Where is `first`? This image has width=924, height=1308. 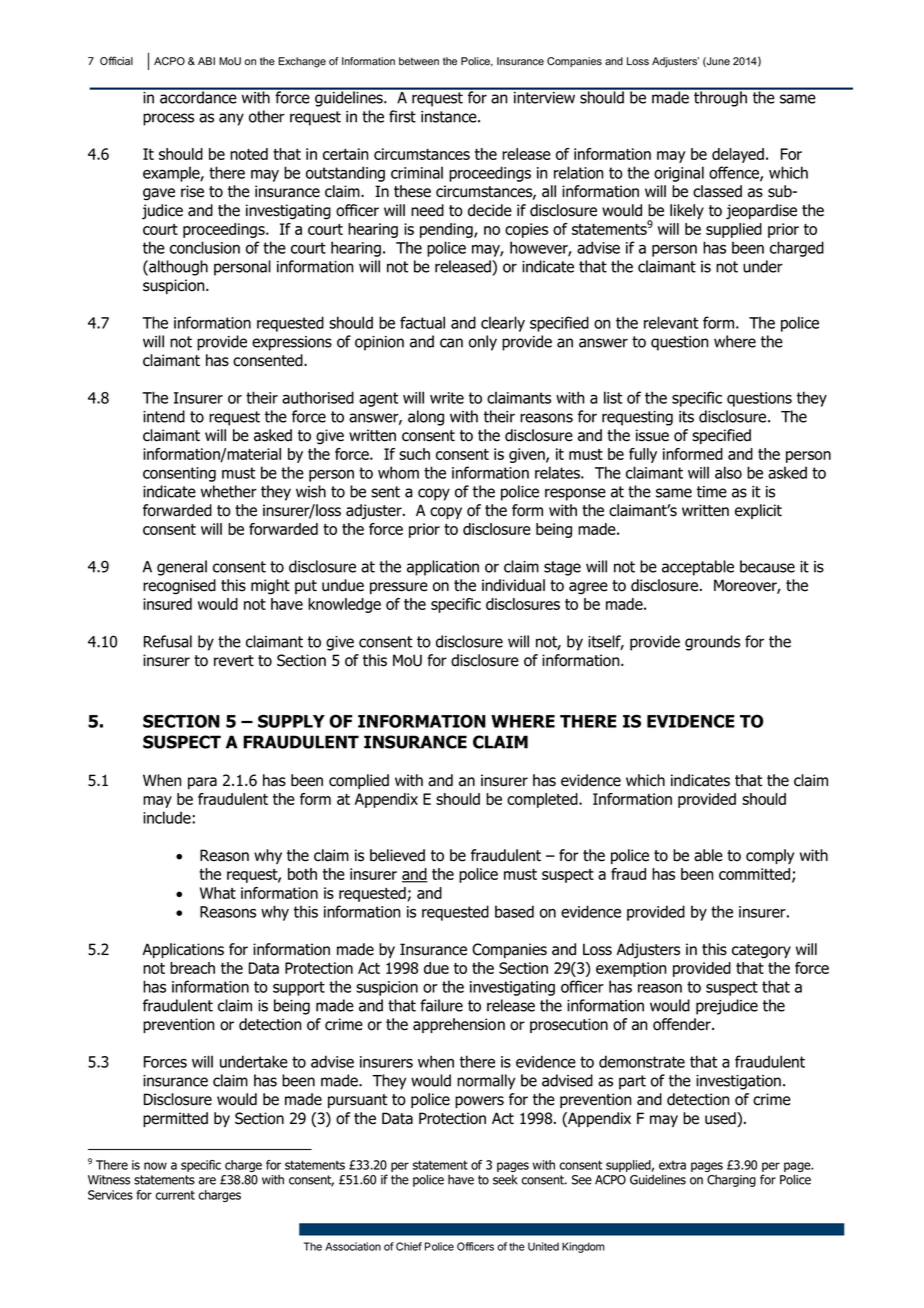 first is located at coordinates (402, 116).
